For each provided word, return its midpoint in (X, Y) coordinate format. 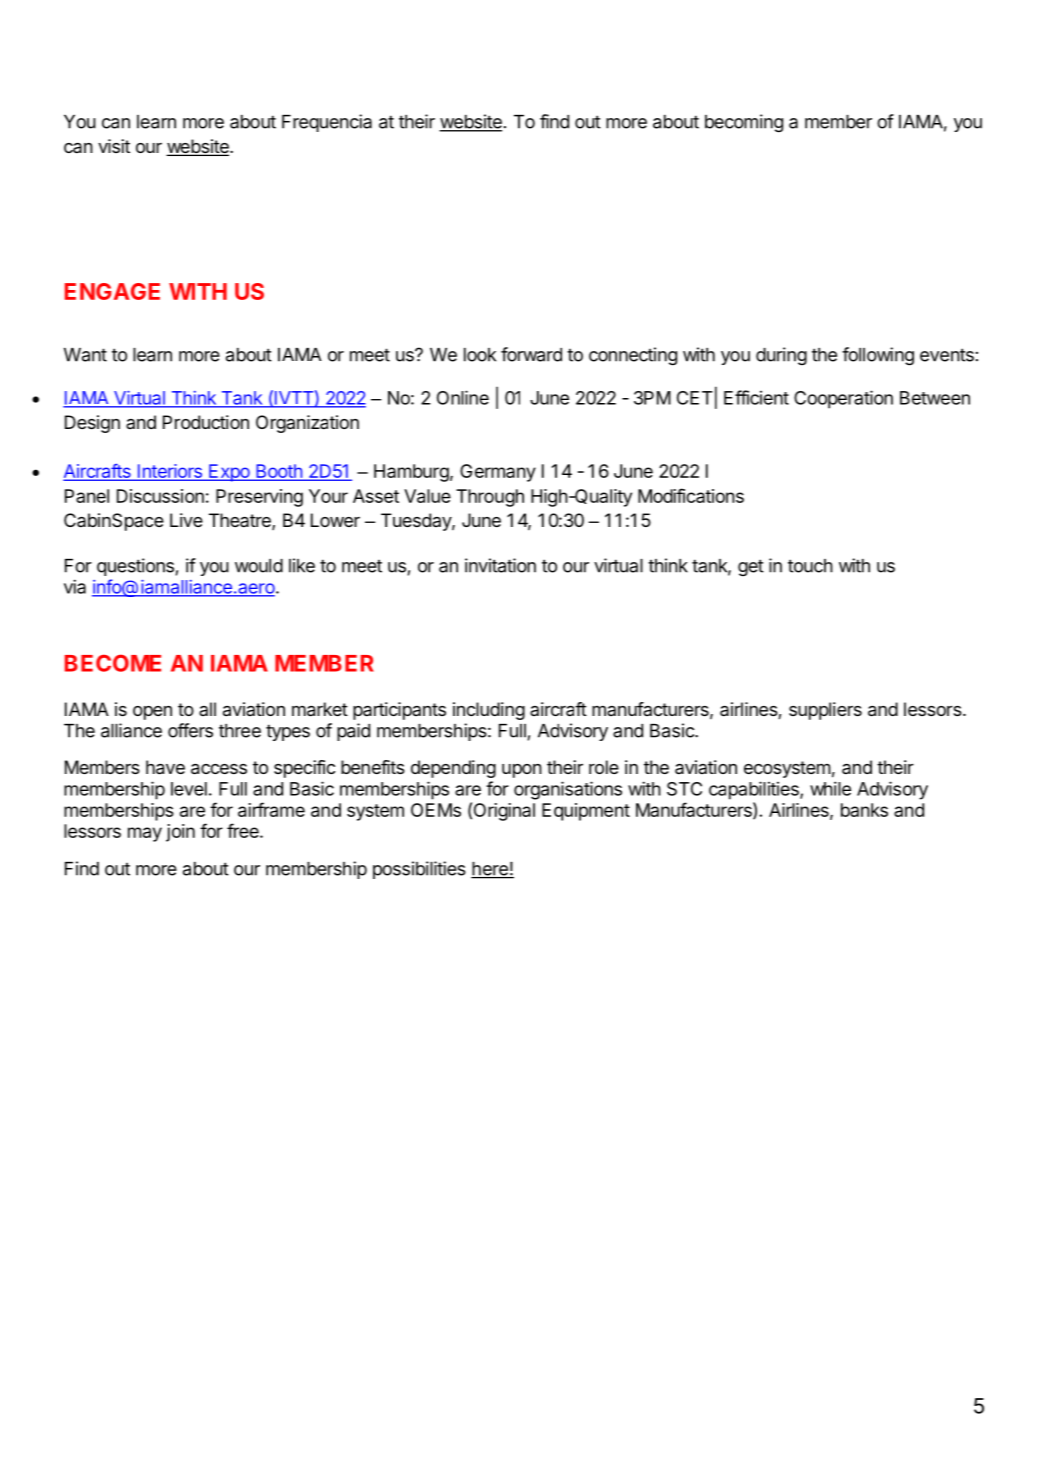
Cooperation (843, 399)
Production (206, 422)
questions (135, 567)
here (490, 870)
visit (114, 146)
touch (810, 566)
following (878, 356)
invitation (500, 565)
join (180, 833)
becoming (744, 123)
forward (531, 354)
